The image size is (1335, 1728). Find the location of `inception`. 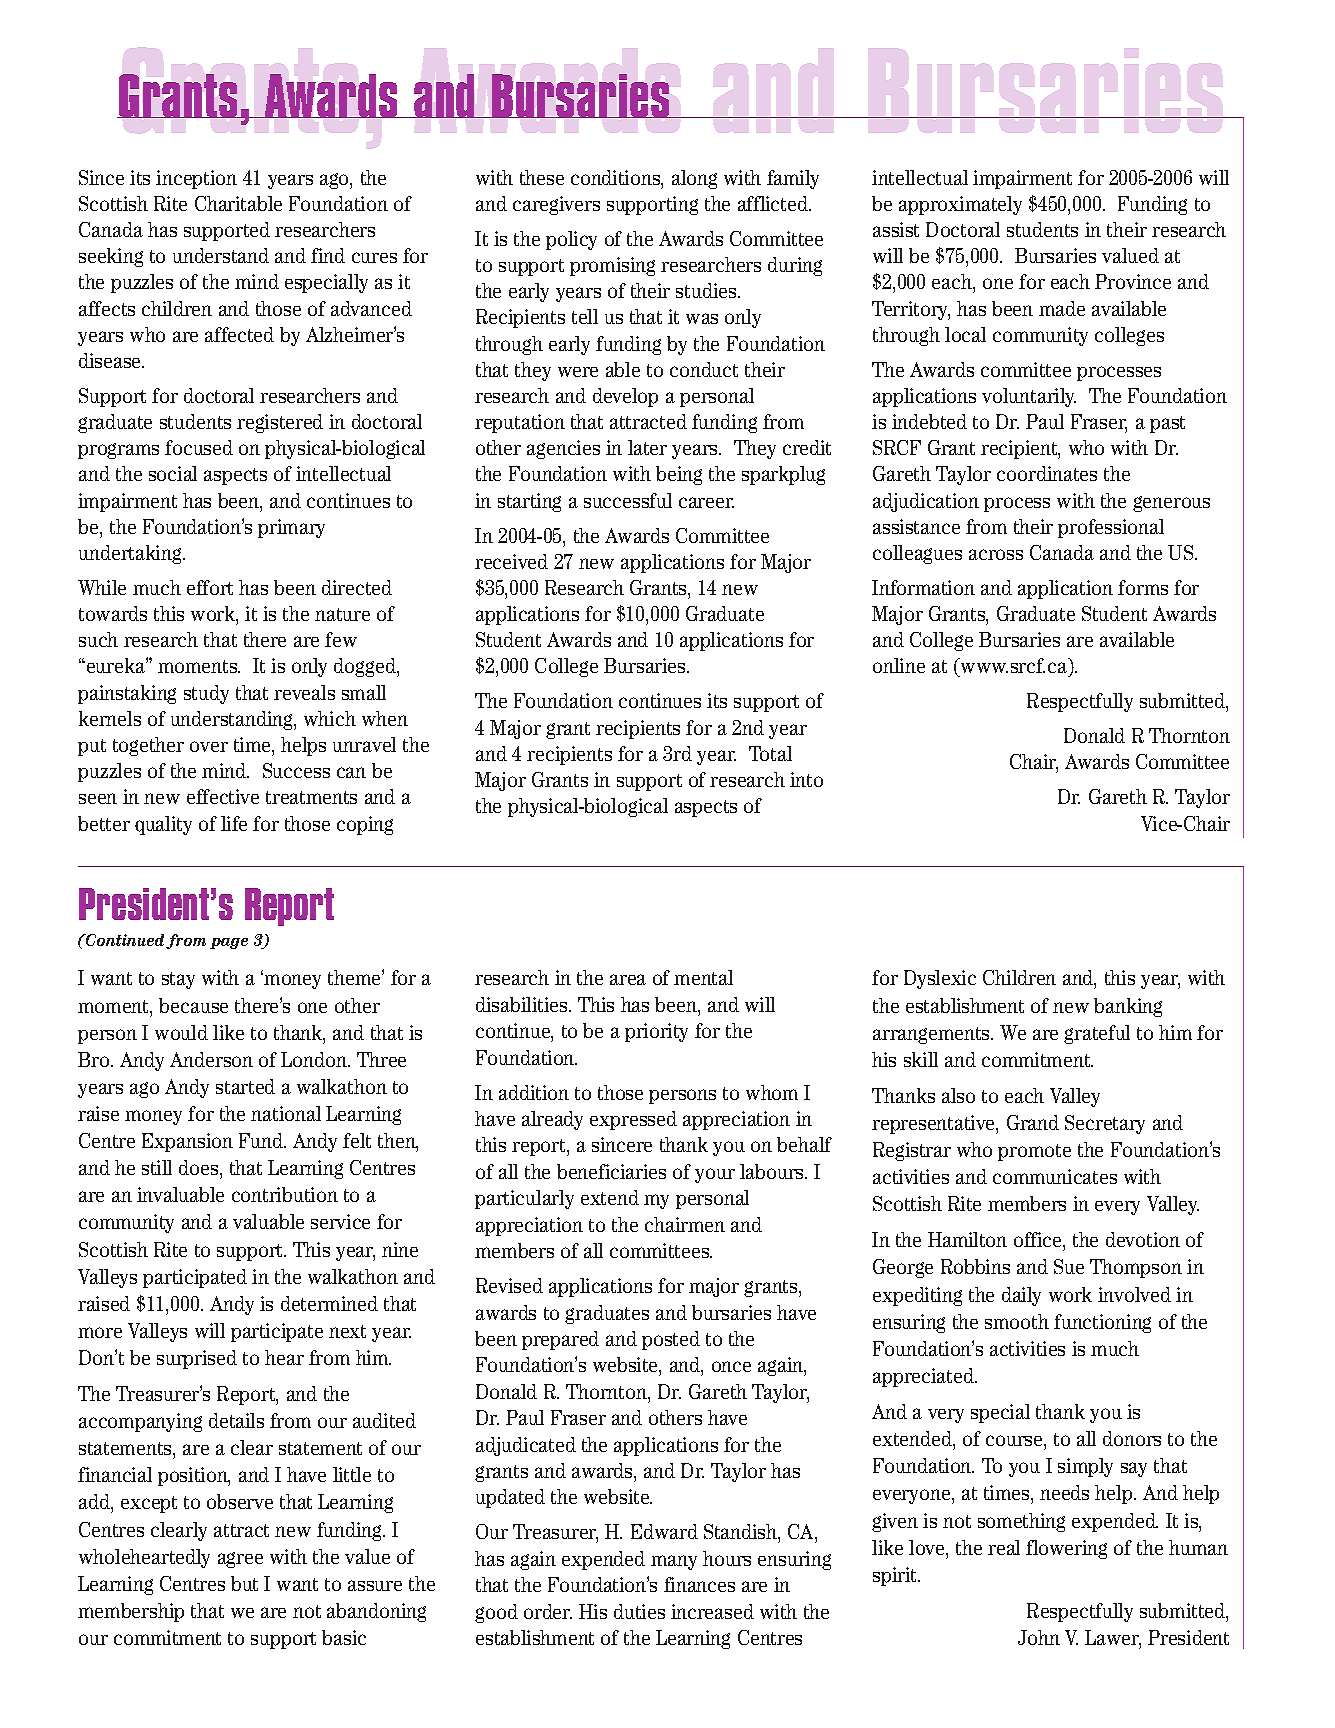

inception is located at coordinates (196, 179).
